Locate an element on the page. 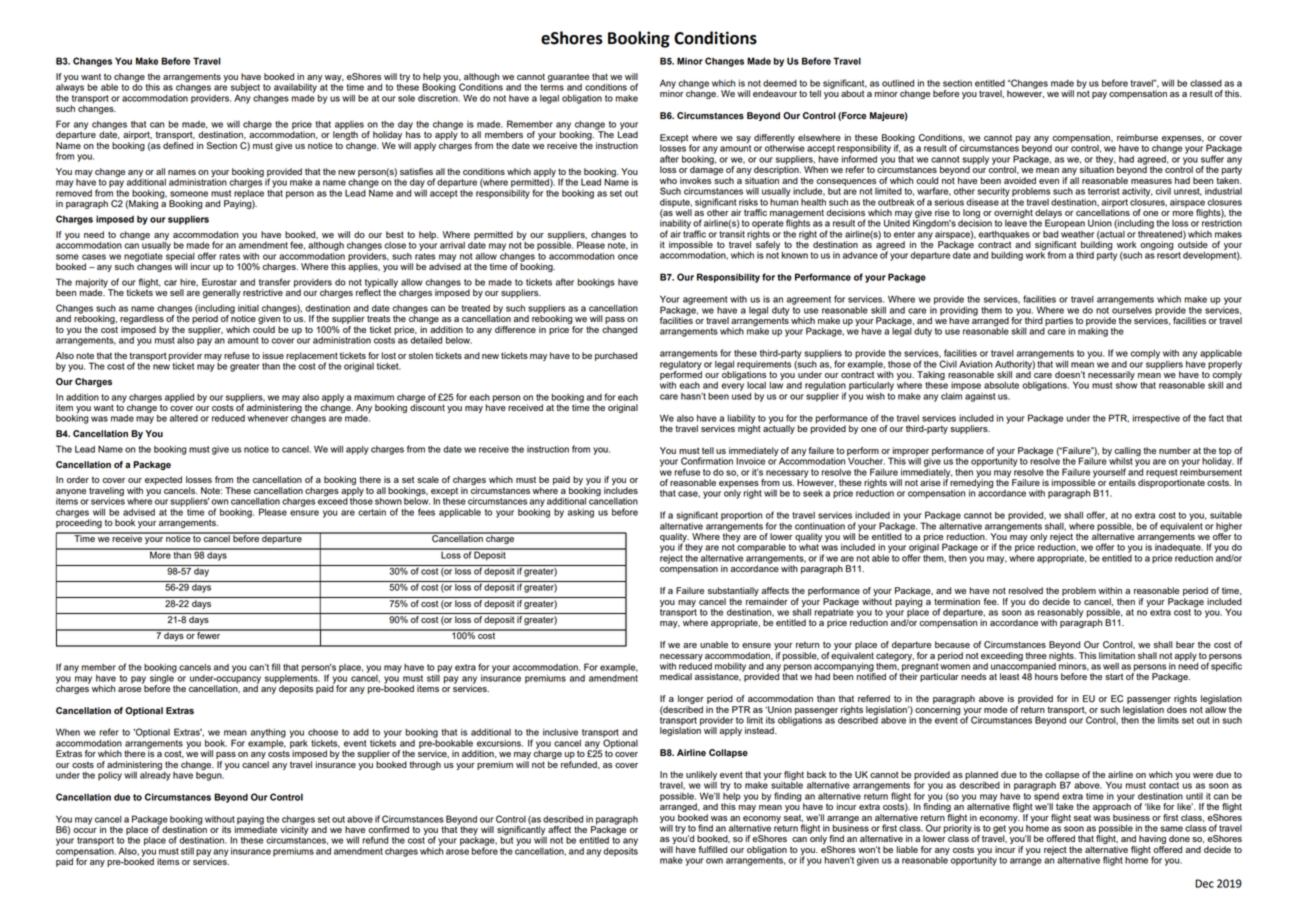 This document has height=924, width=1308. expected is located at coordinates (163, 480).
